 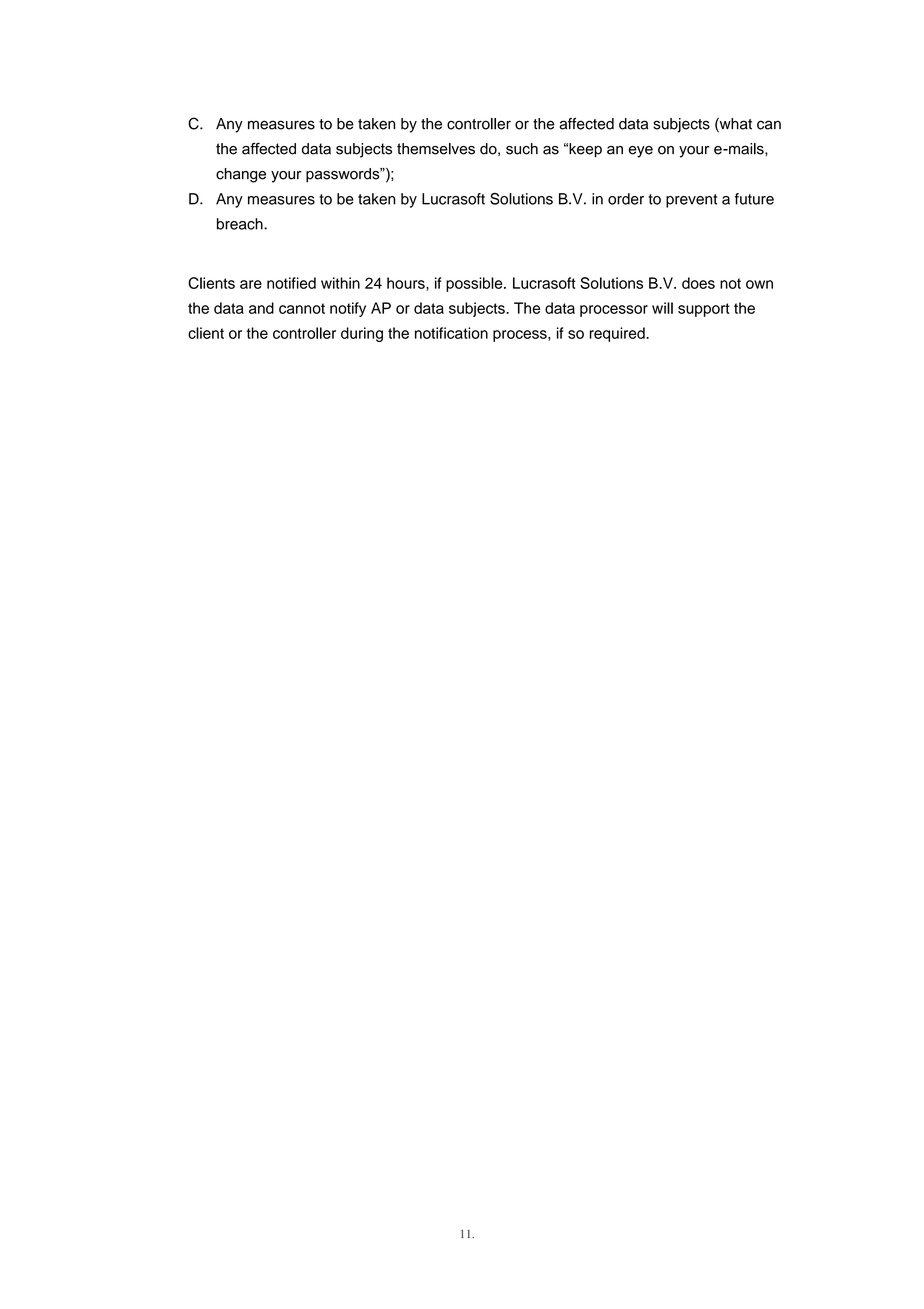 What do you see at coordinates (641, 152) in the screenshot?
I see `eye` at bounding box center [641, 152].
